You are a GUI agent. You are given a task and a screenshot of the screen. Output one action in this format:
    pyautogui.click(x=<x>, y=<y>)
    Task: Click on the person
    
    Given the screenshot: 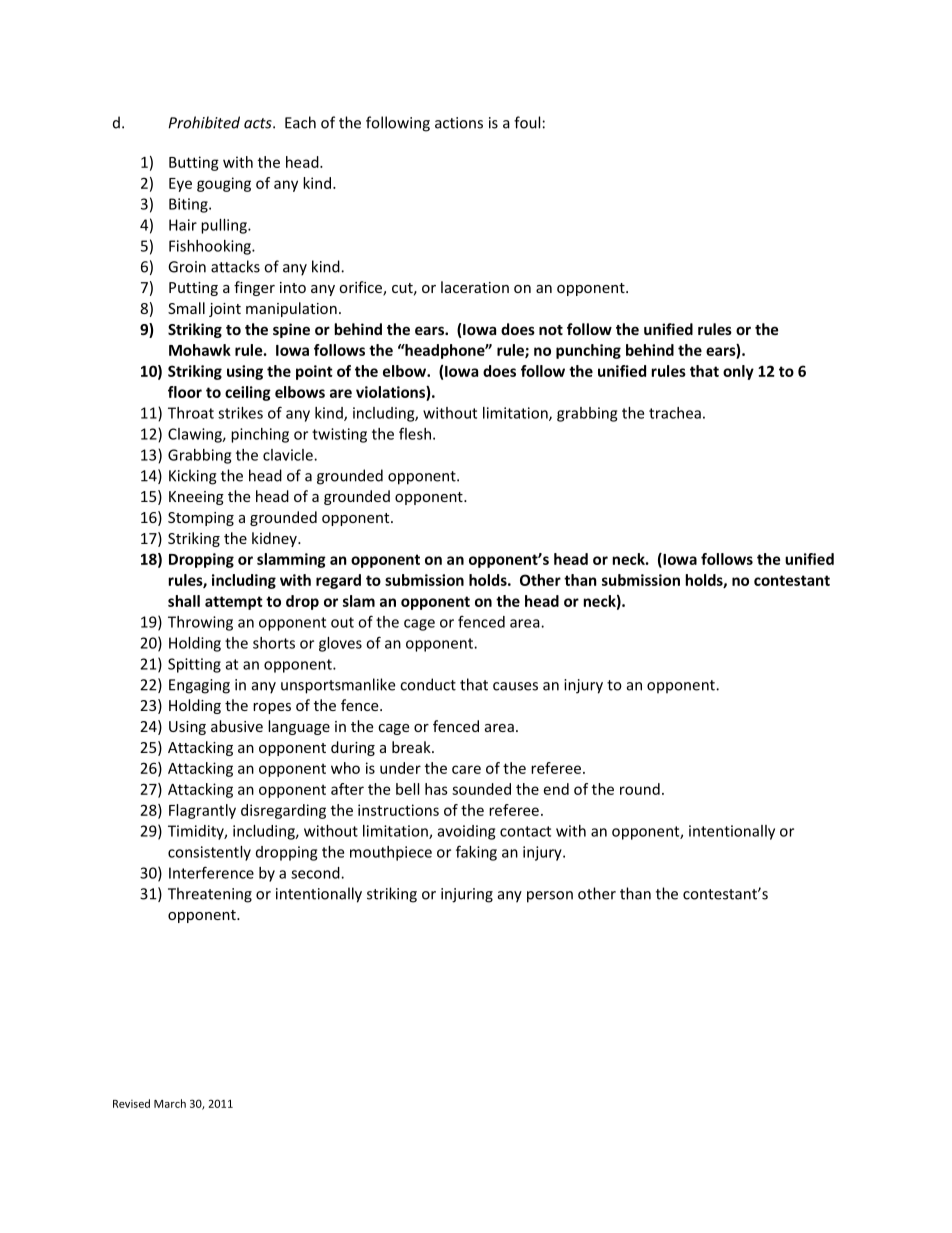 What is the action you would take?
    pyautogui.click(x=550, y=897)
